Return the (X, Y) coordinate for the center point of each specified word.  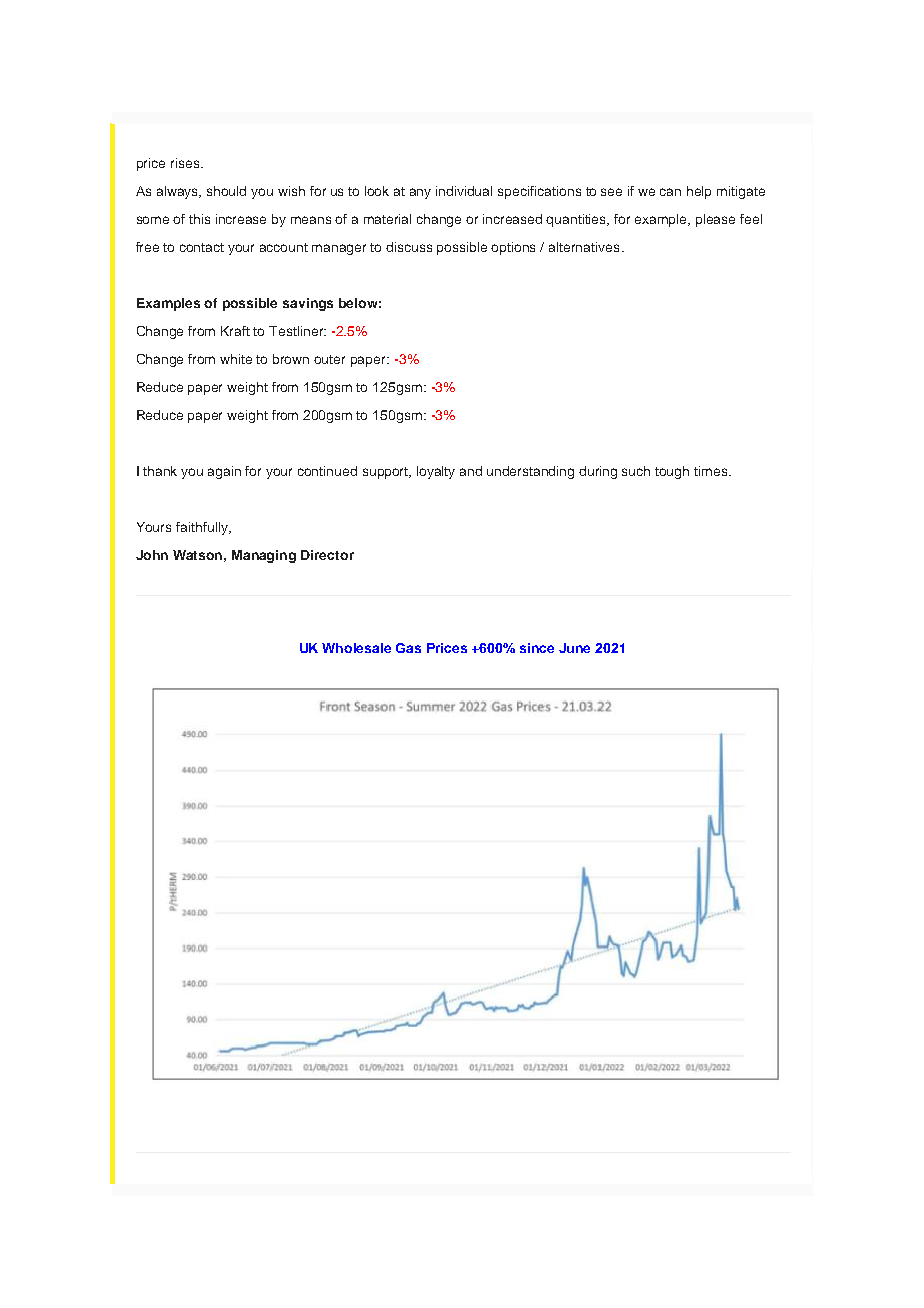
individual (464, 191)
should (226, 191)
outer (329, 359)
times (712, 471)
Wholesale (356, 648)
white (236, 359)
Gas (408, 648)
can (670, 192)
